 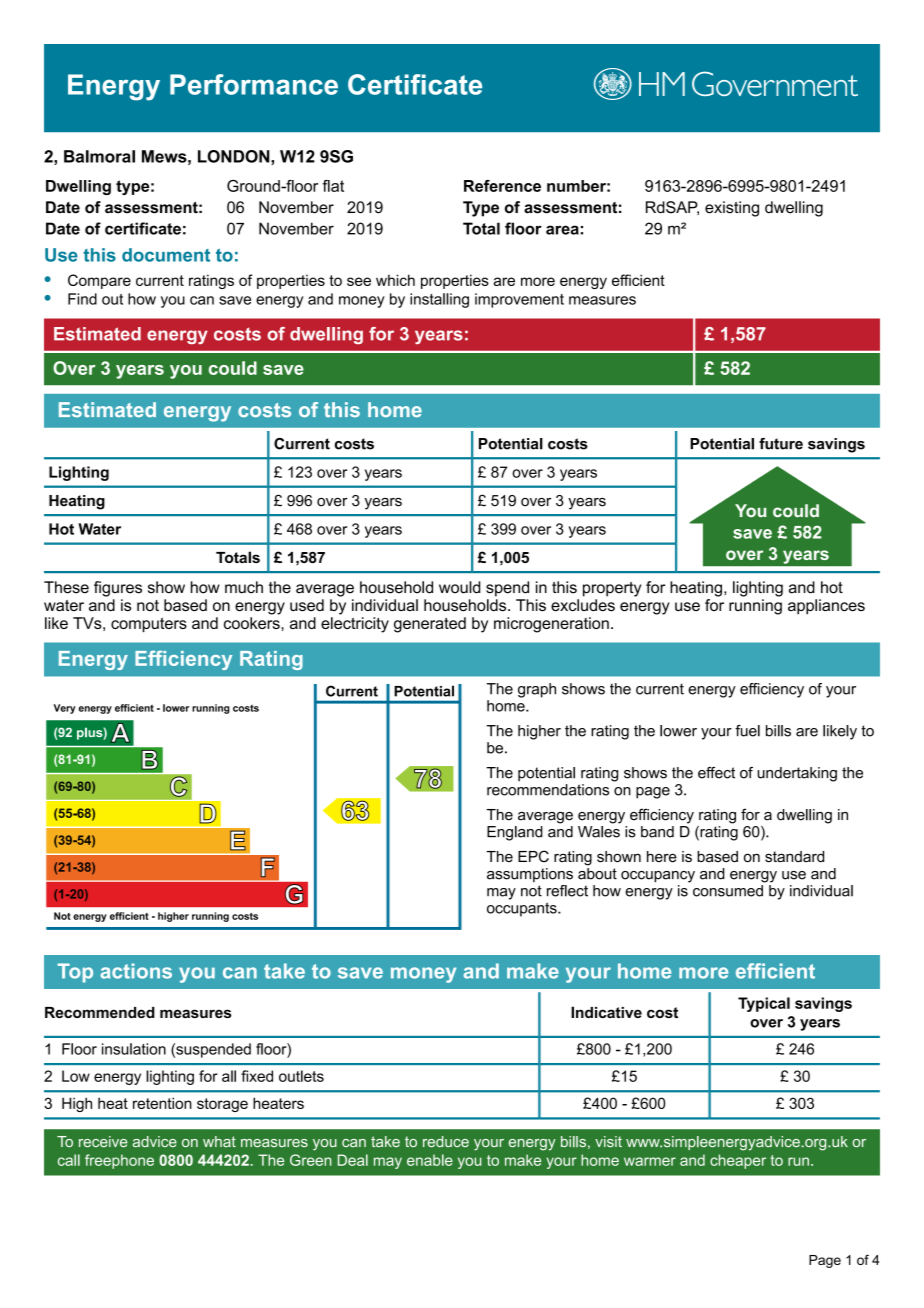 I want to click on effect, so click(x=716, y=773).
